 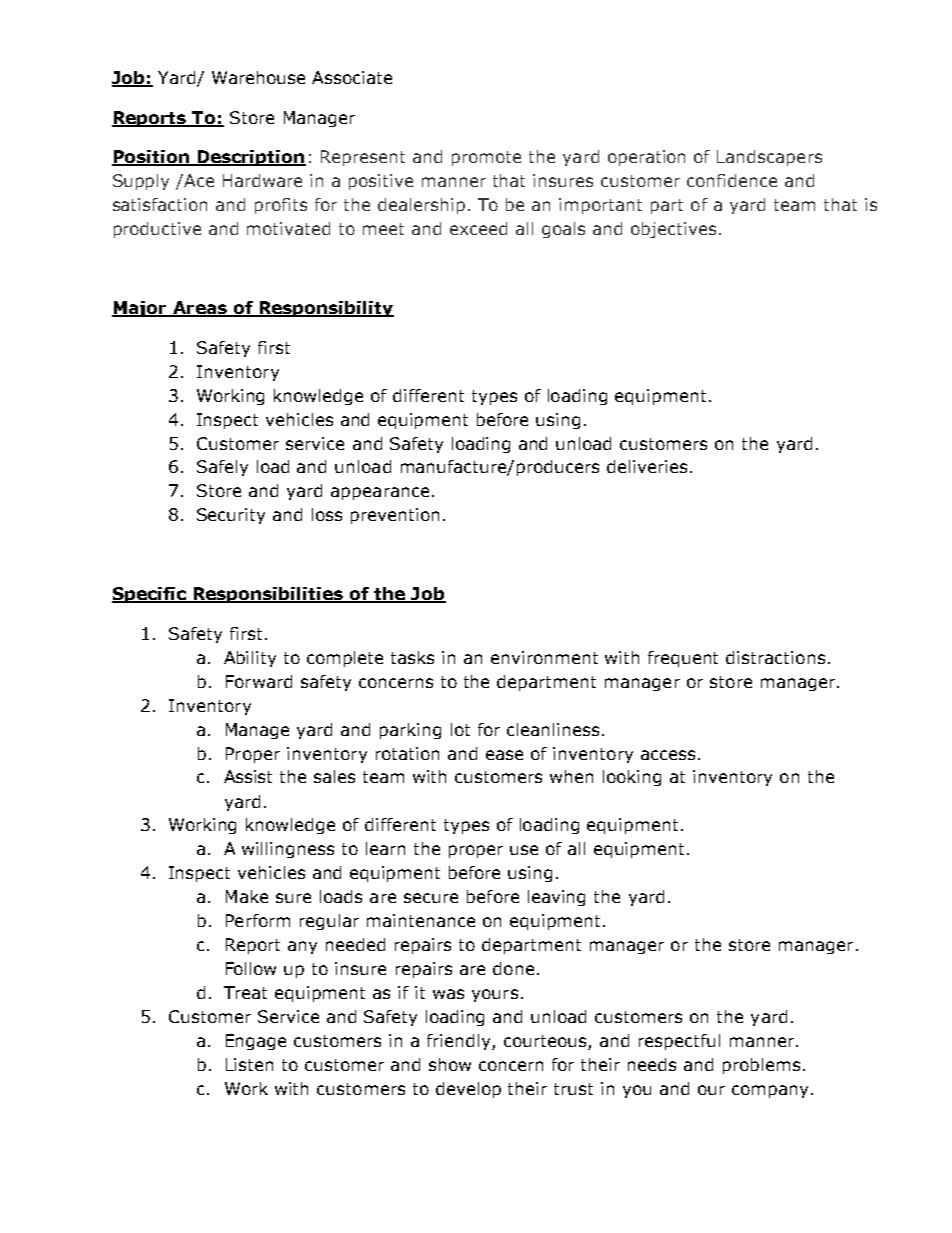 What do you see at coordinates (268, 595) in the screenshot?
I see `Responsibilities` at bounding box center [268, 595].
